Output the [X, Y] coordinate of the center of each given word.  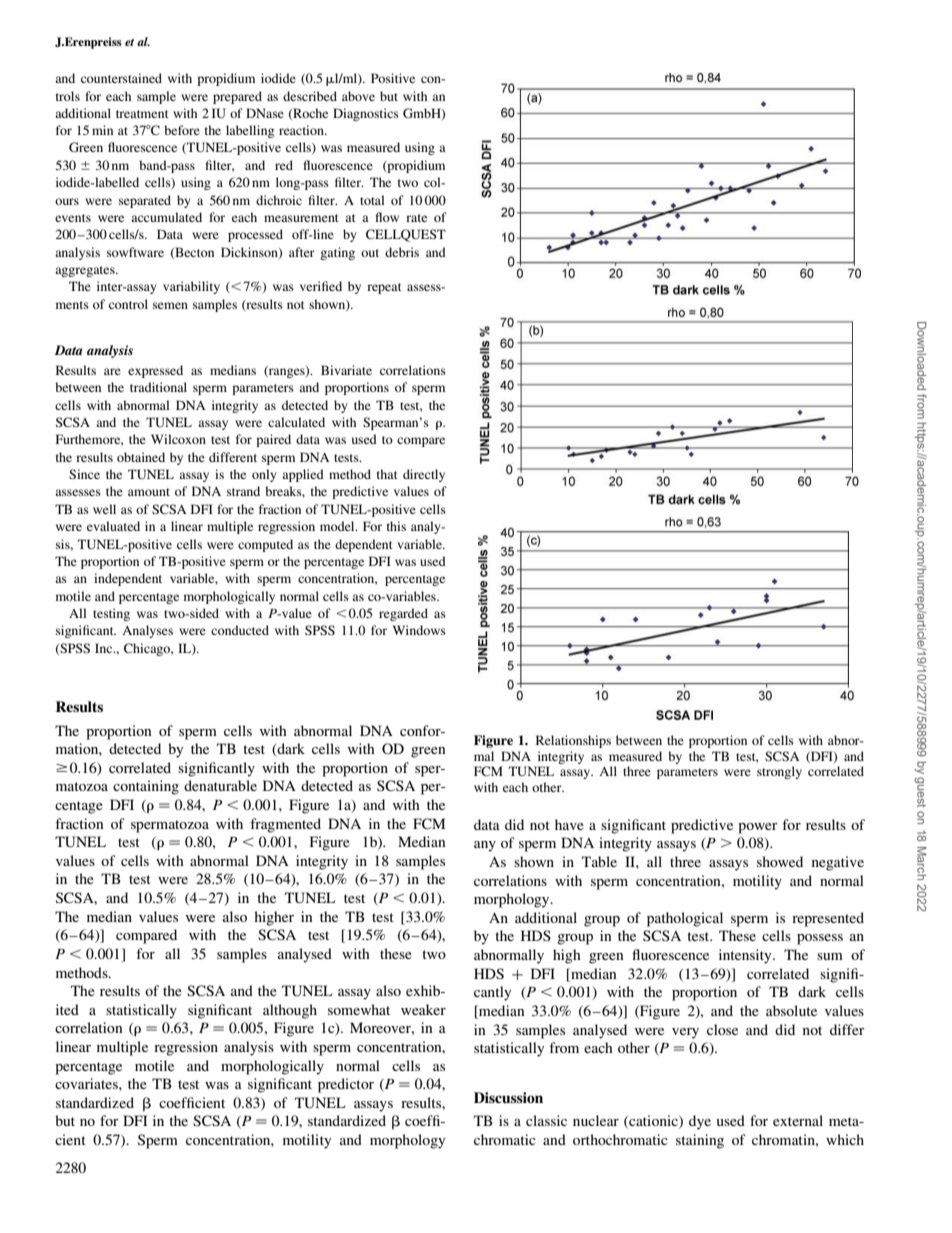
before [182, 130]
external [798, 1120]
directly [424, 475]
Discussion [508, 1097]
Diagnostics [366, 114]
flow [387, 217]
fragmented [285, 825]
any [485, 846]
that [387, 474]
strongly [779, 772]
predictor [346, 1085]
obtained [141, 457]
